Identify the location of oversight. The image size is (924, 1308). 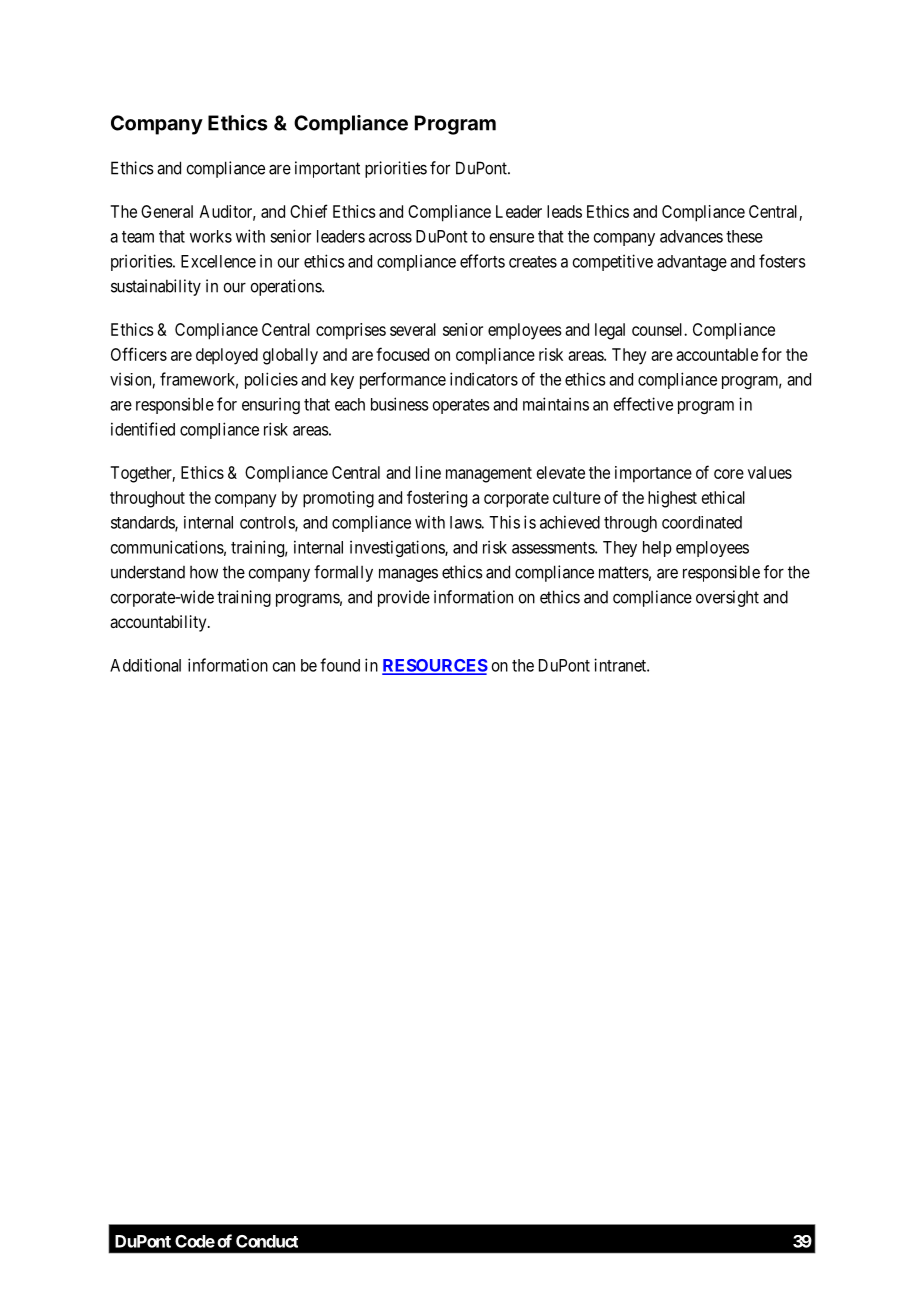
(727, 598).
